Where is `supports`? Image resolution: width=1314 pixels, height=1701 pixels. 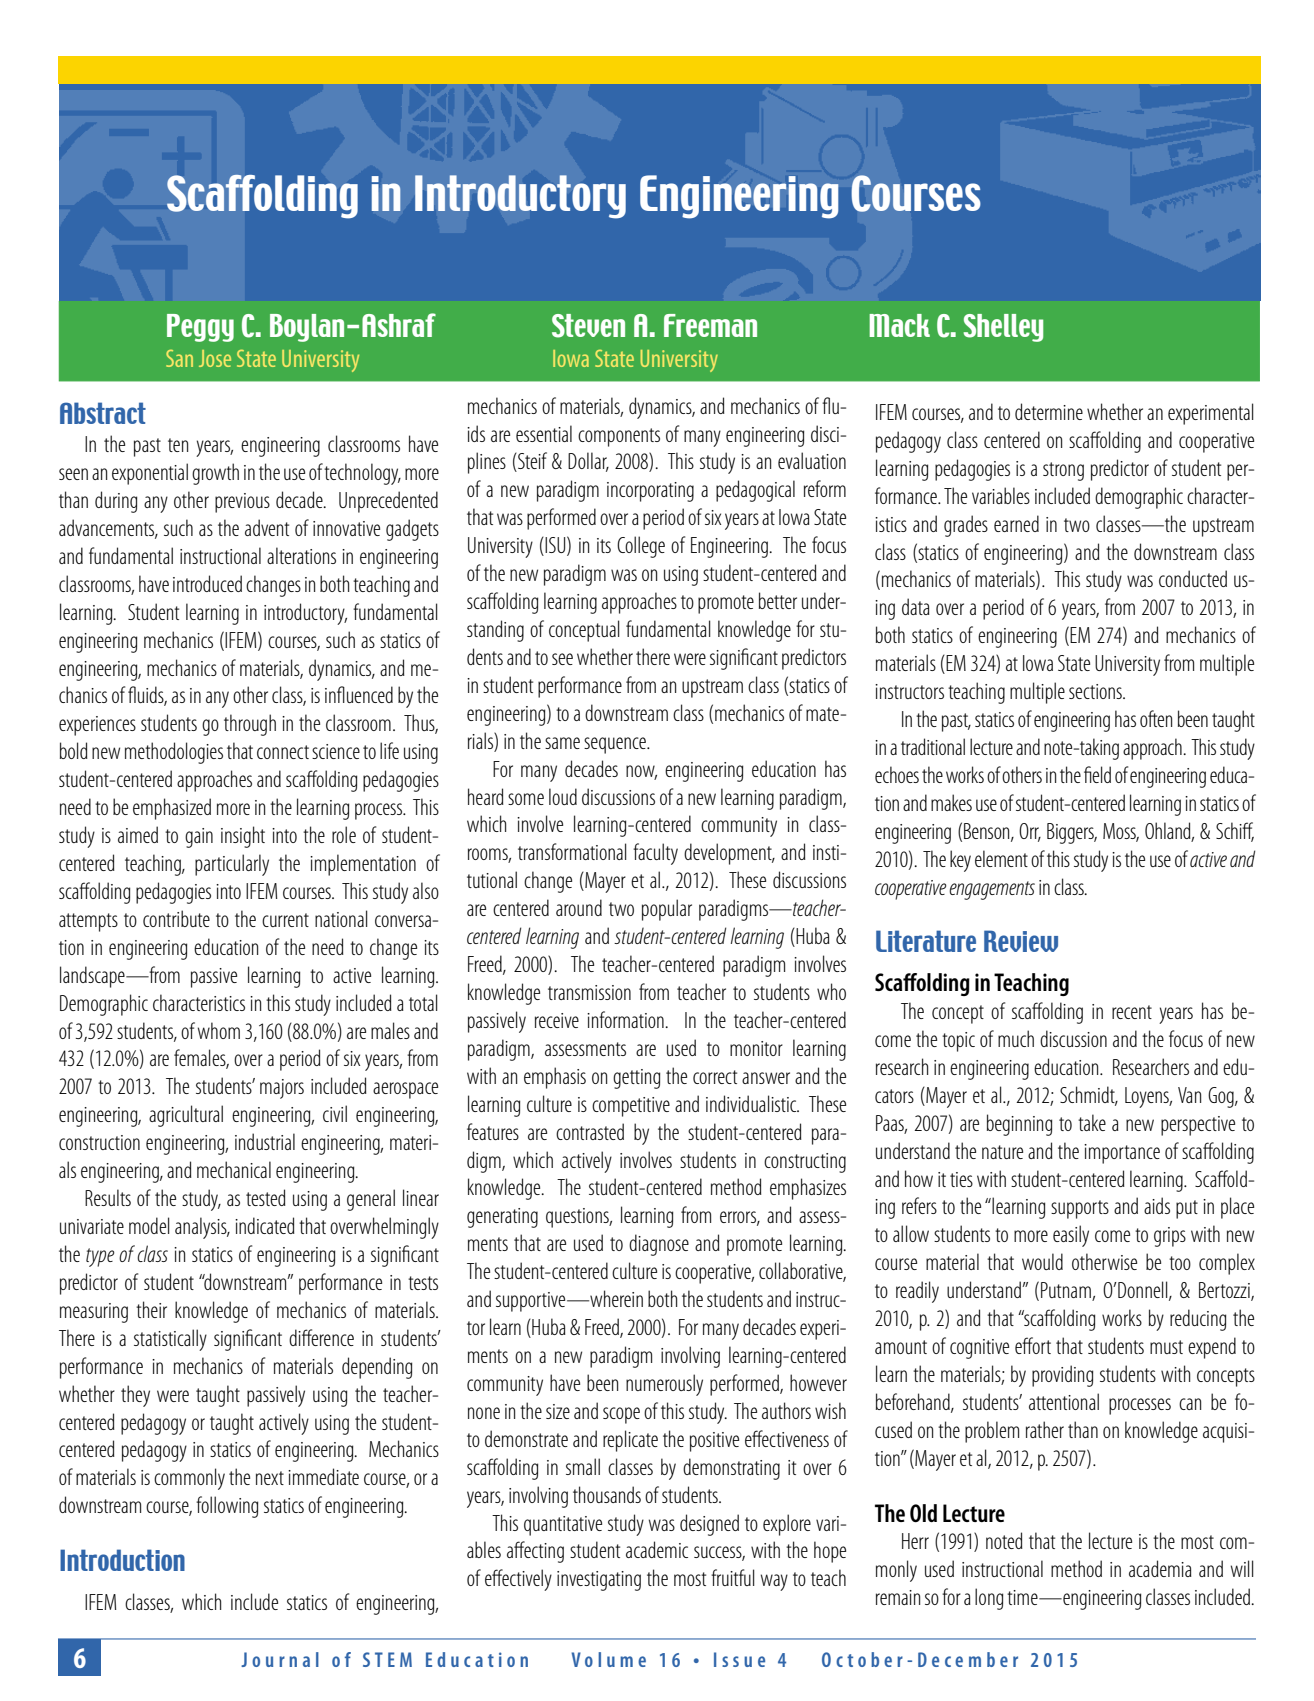
supports is located at coordinates (1080, 1209).
